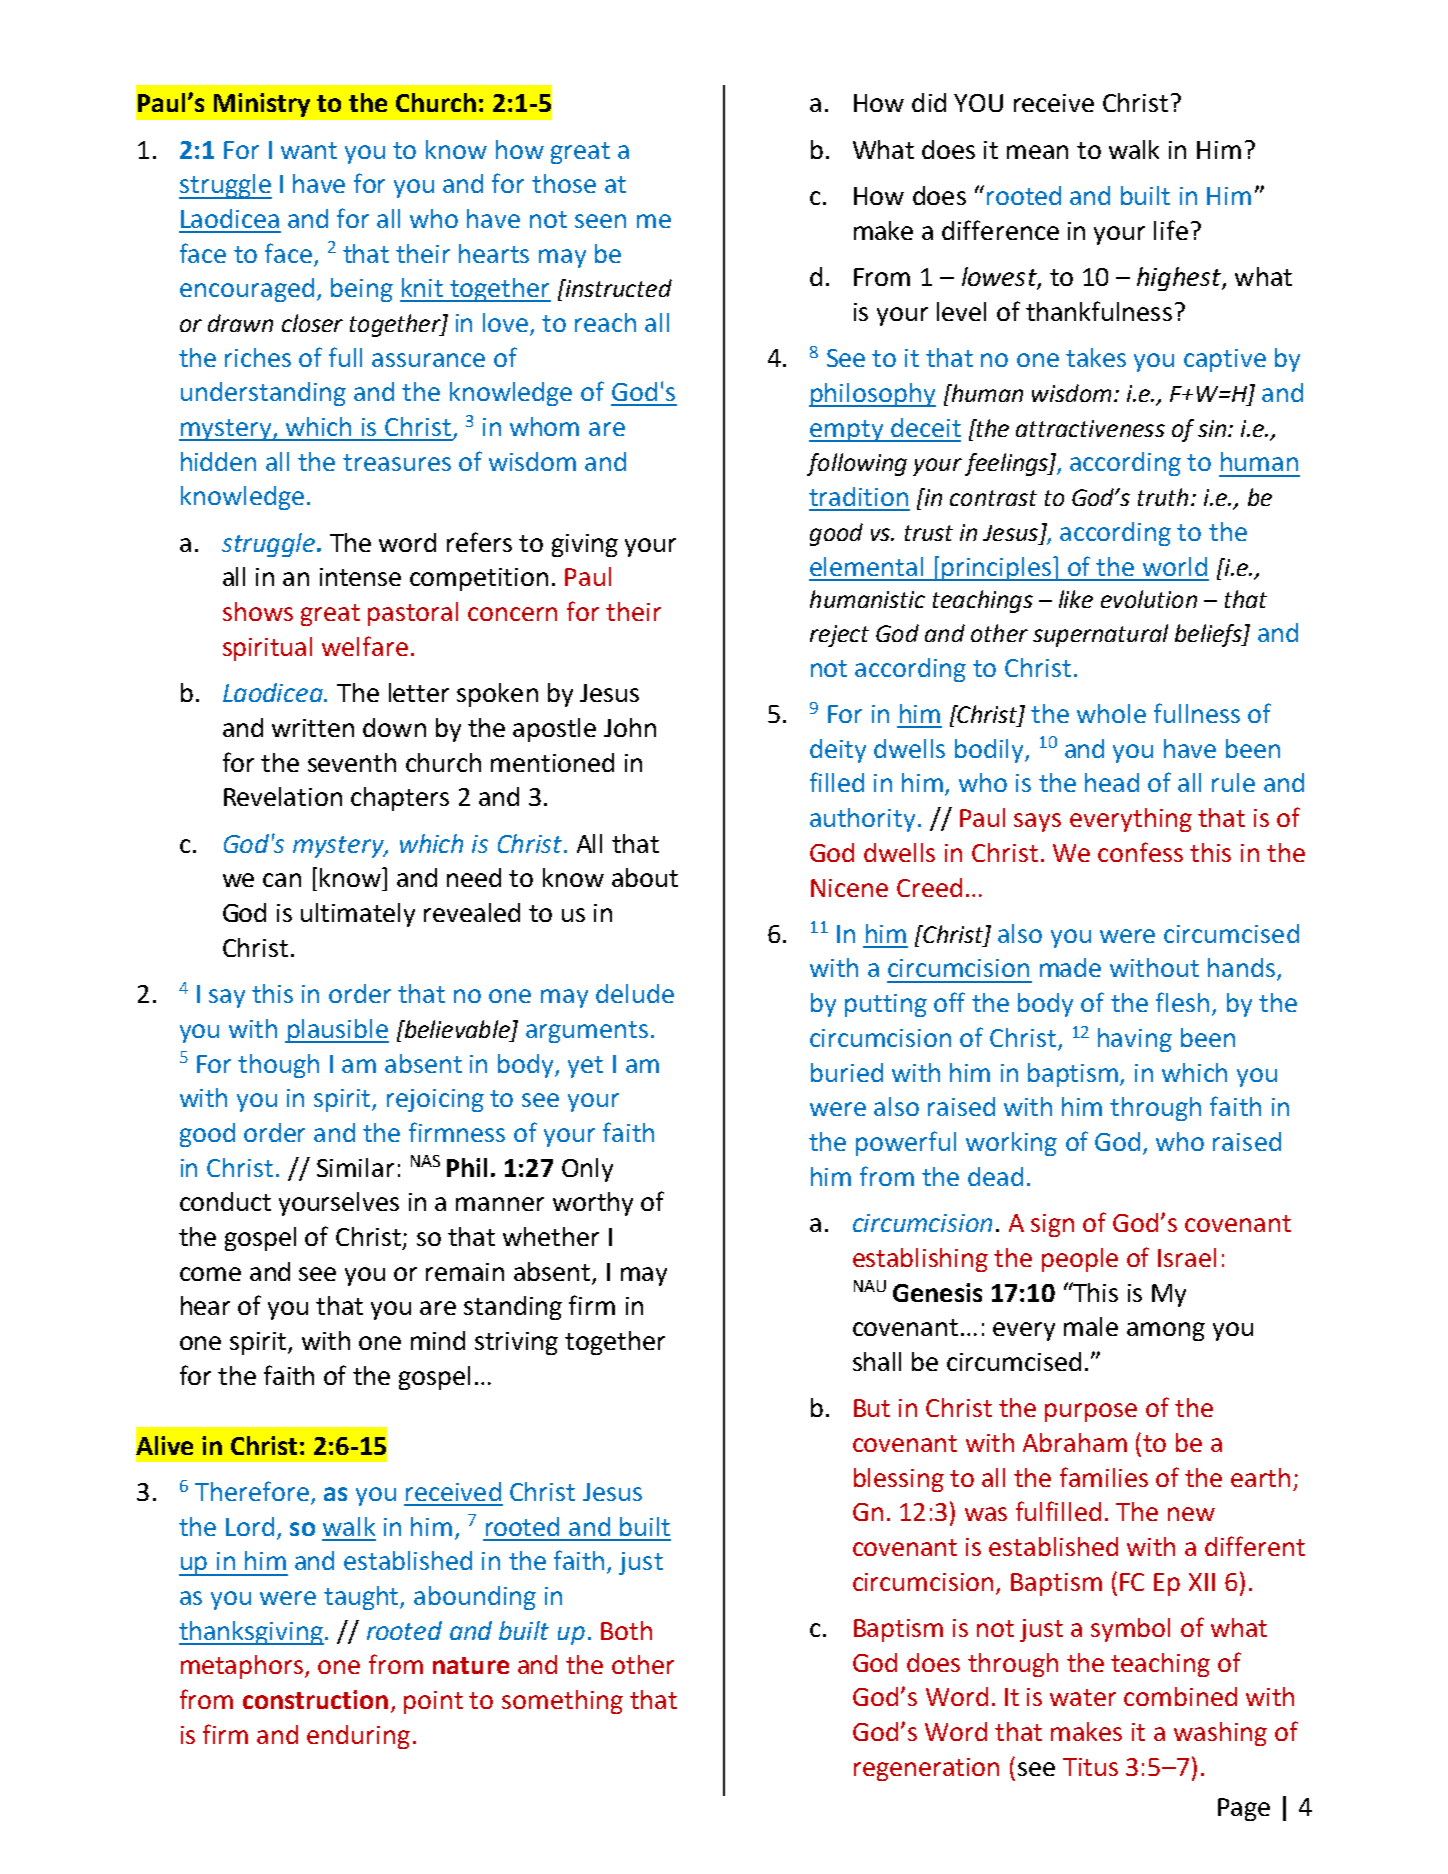 This screenshot has width=1448, height=1874. What do you see at coordinates (309, 150) in the screenshot?
I see `want` at bounding box center [309, 150].
